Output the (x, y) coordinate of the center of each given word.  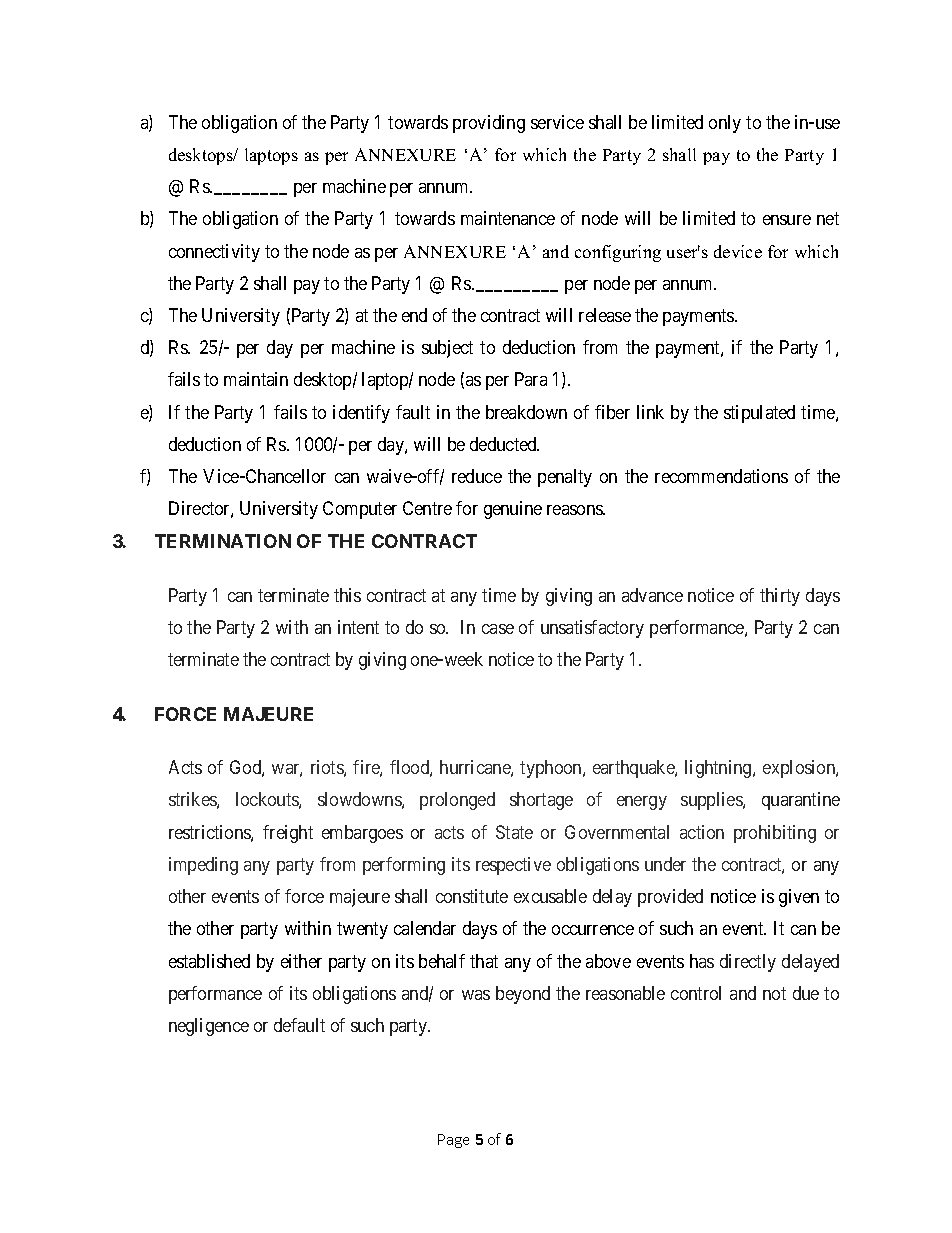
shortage (541, 801)
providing (489, 124)
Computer (360, 510)
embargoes (362, 834)
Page (453, 1141)
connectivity (214, 253)
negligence (209, 1027)
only (725, 124)
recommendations (721, 476)
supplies (712, 801)
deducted (504, 444)
